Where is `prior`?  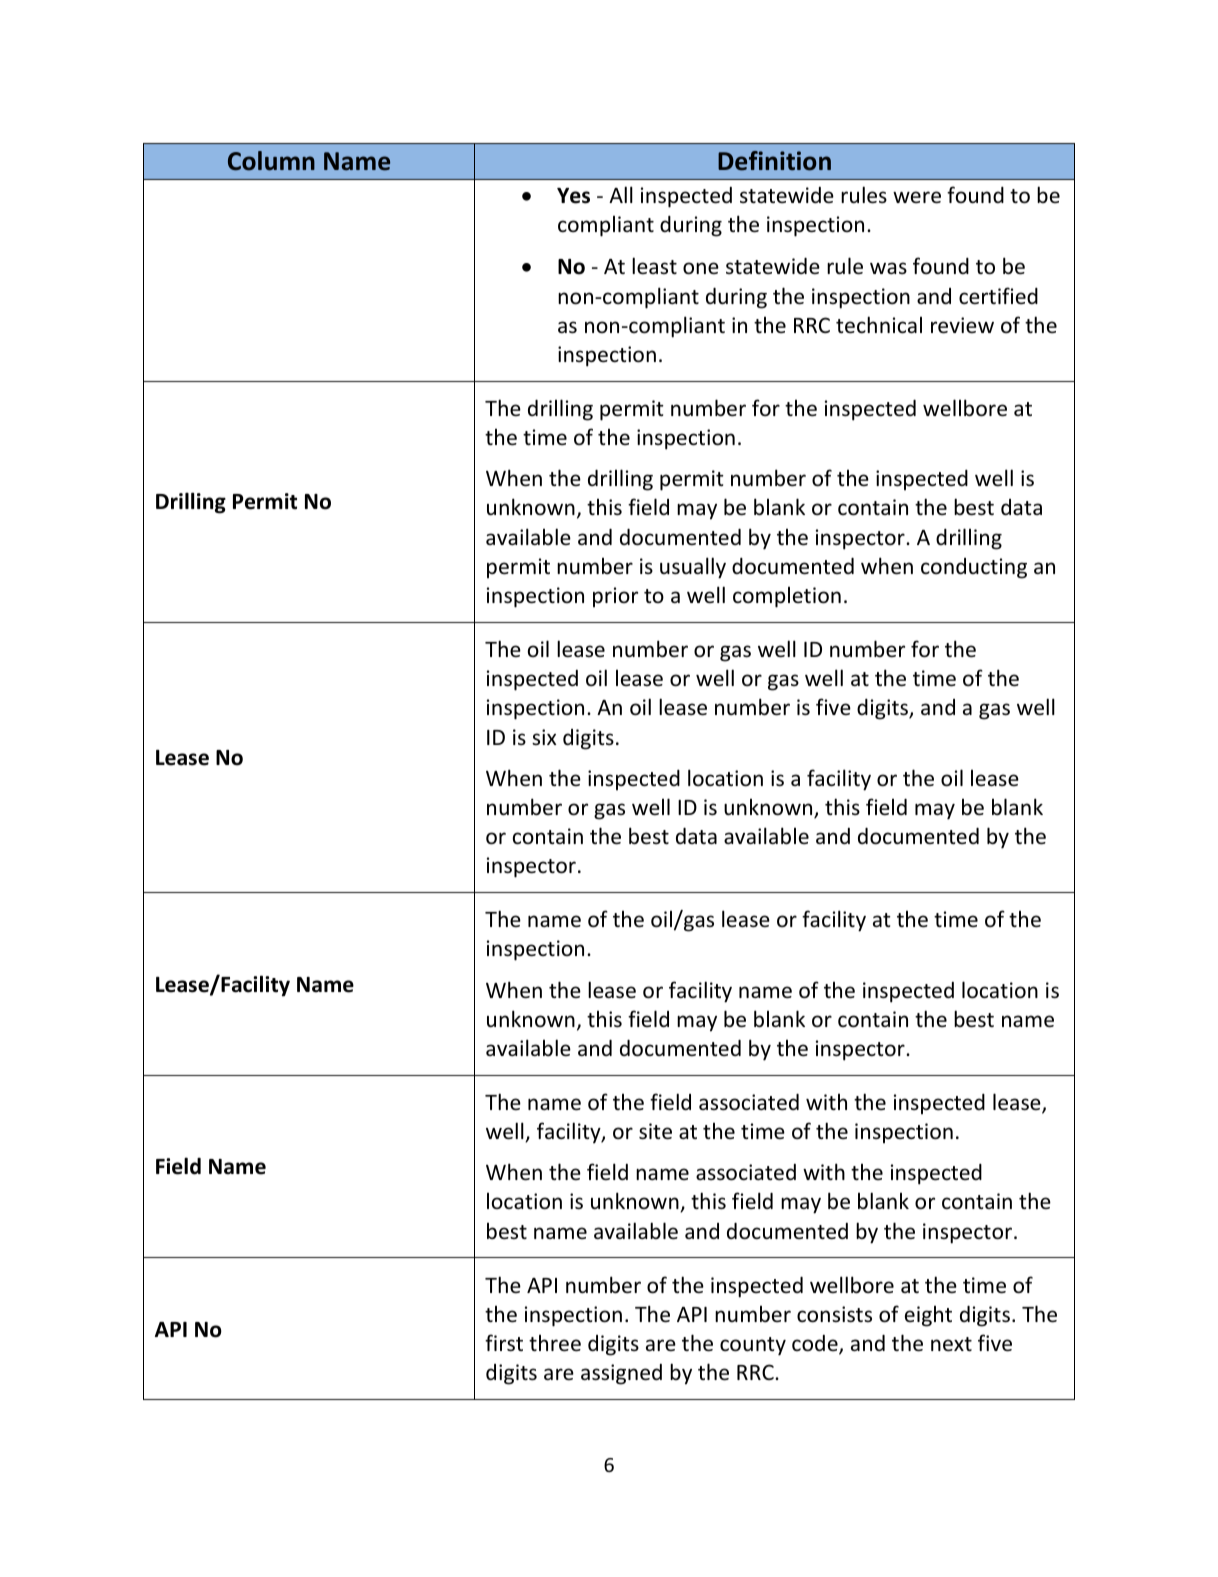
prior is located at coordinates (615, 597).
